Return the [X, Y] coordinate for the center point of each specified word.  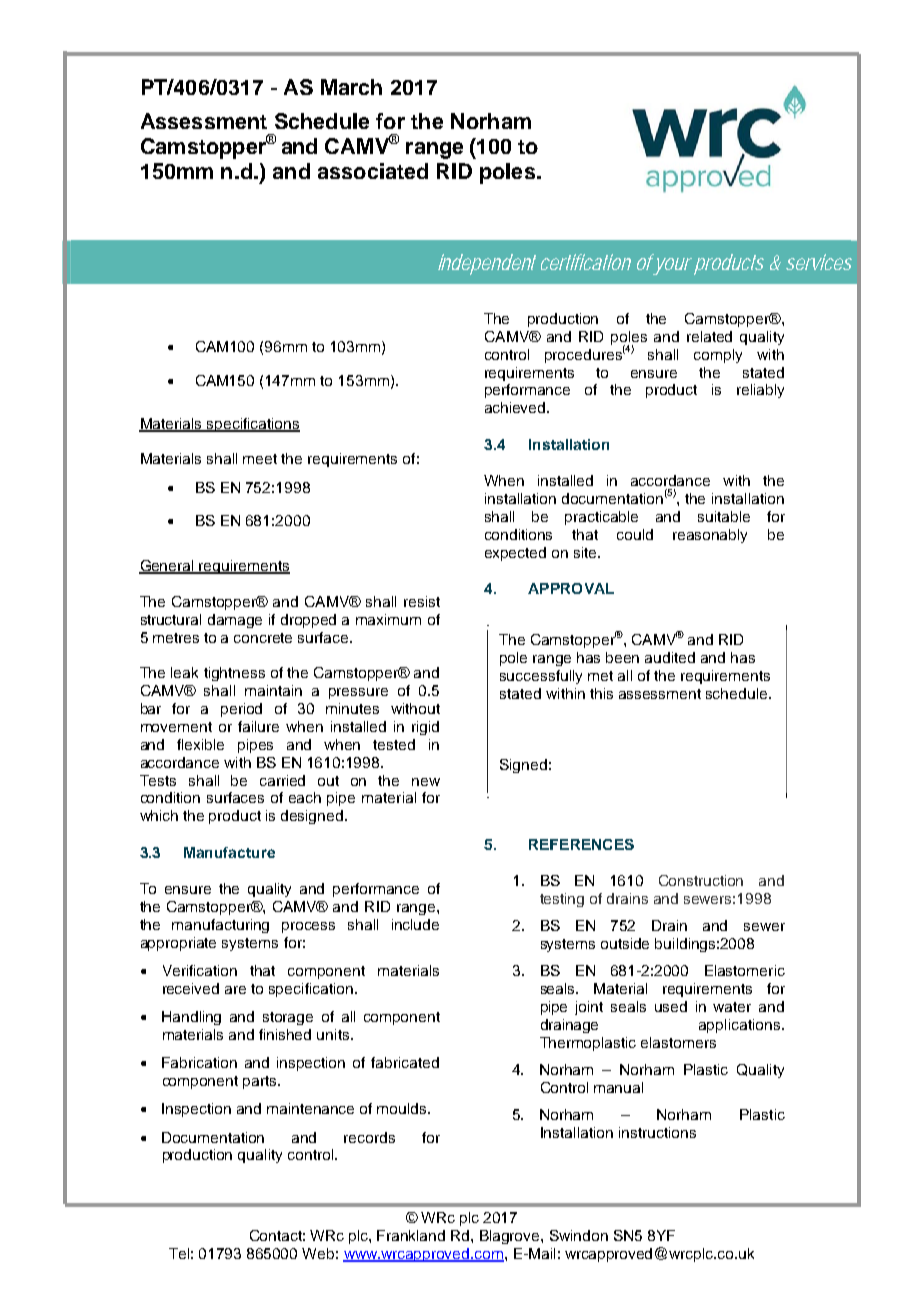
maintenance [310, 1108]
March [351, 87]
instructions [657, 1132]
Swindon [579, 1235]
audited [670, 657]
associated [373, 171]
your [674, 266]
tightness [234, 674]
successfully [541, 677]
